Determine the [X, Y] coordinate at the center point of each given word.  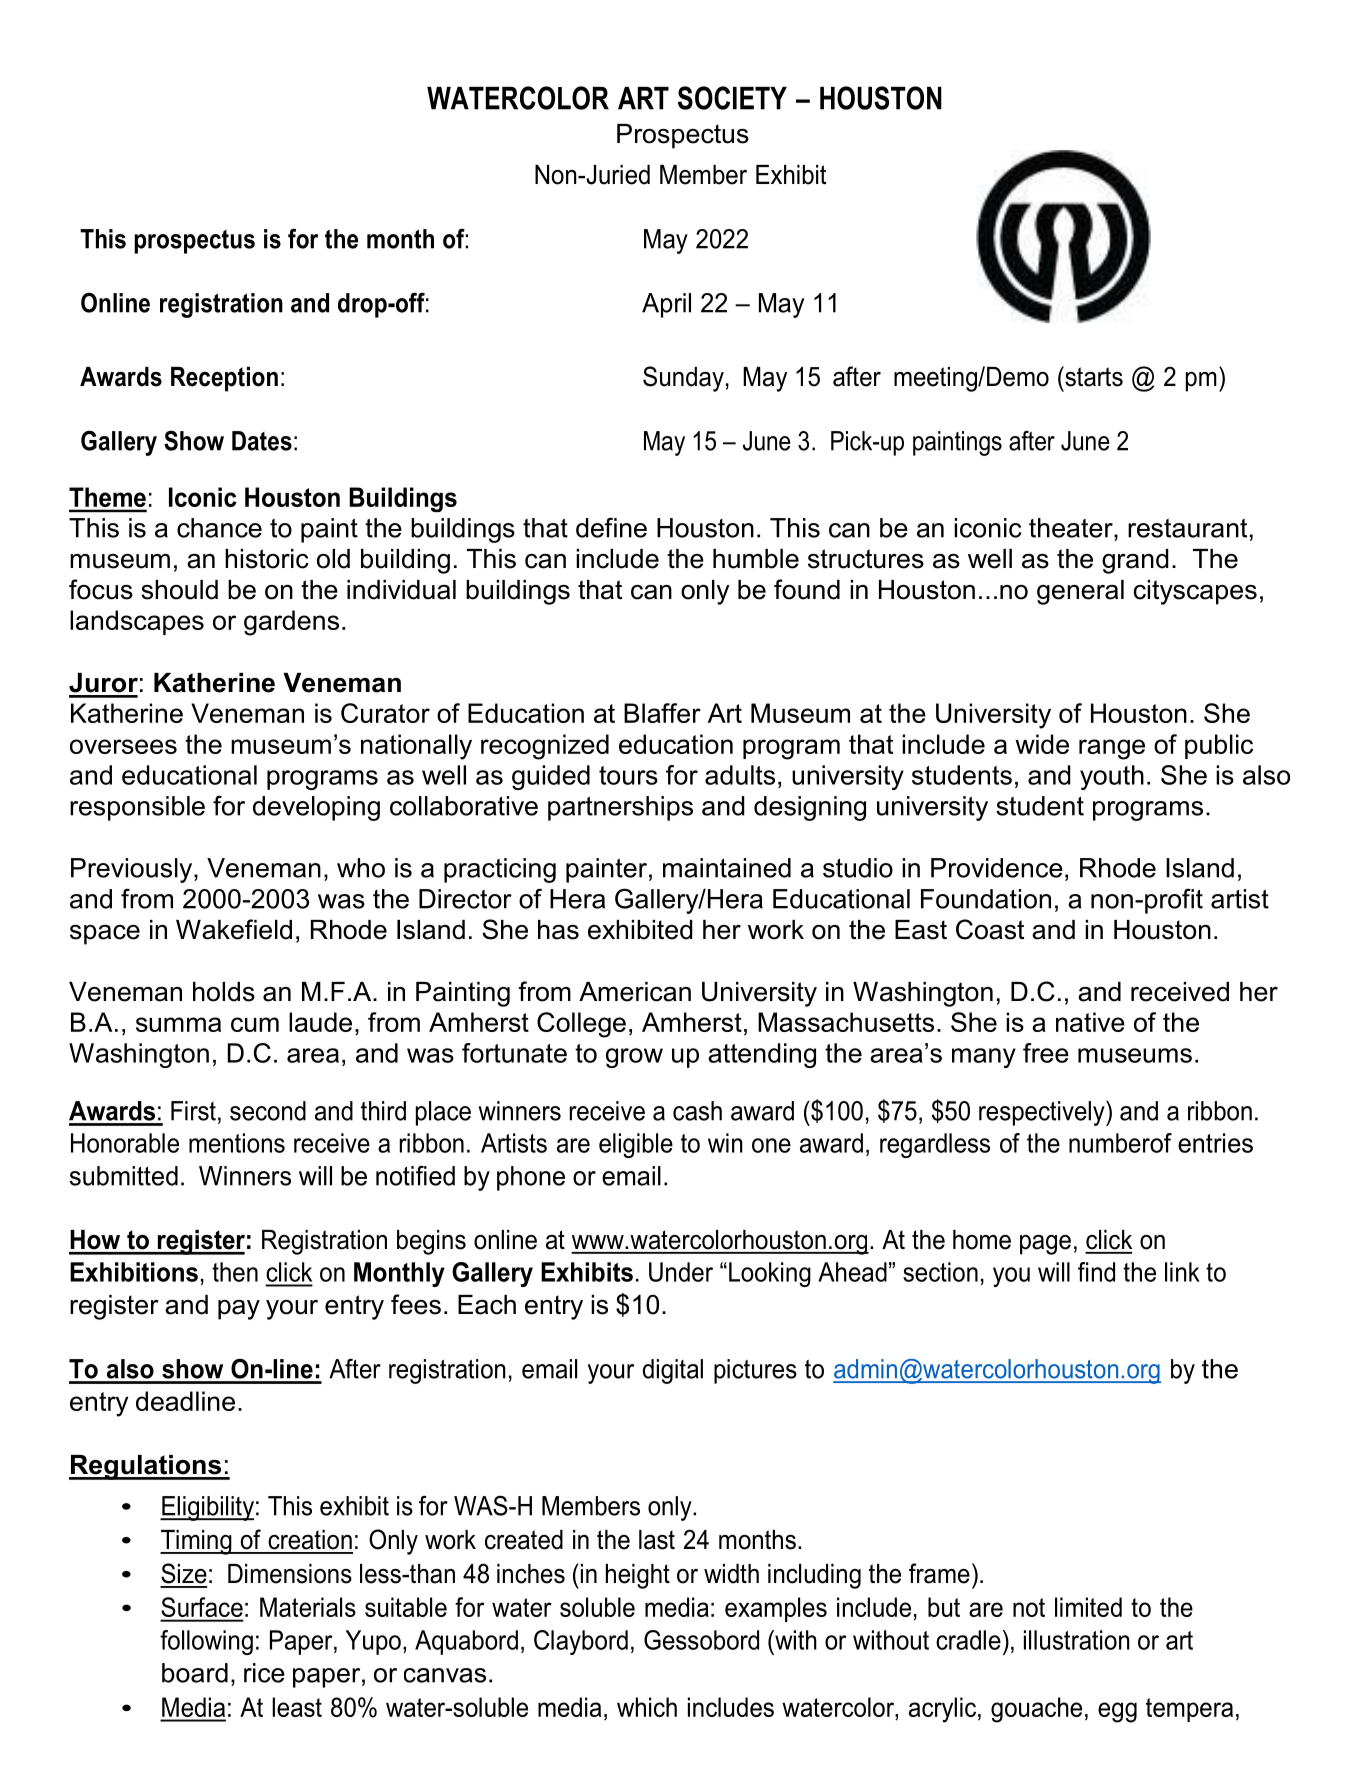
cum [255, 1024]
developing [316, 808]
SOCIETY [732, 98]
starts [1093, 376]
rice [264, 1673]
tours [628, 775]
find [1096, 1272]
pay [239, 1310]
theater [1072, 528]
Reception [224, 379]
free [1046, 1053]
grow [634, 1058]
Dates [262, 441]
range [1112, 749]
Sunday [683, 379]
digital [673, 1371]
